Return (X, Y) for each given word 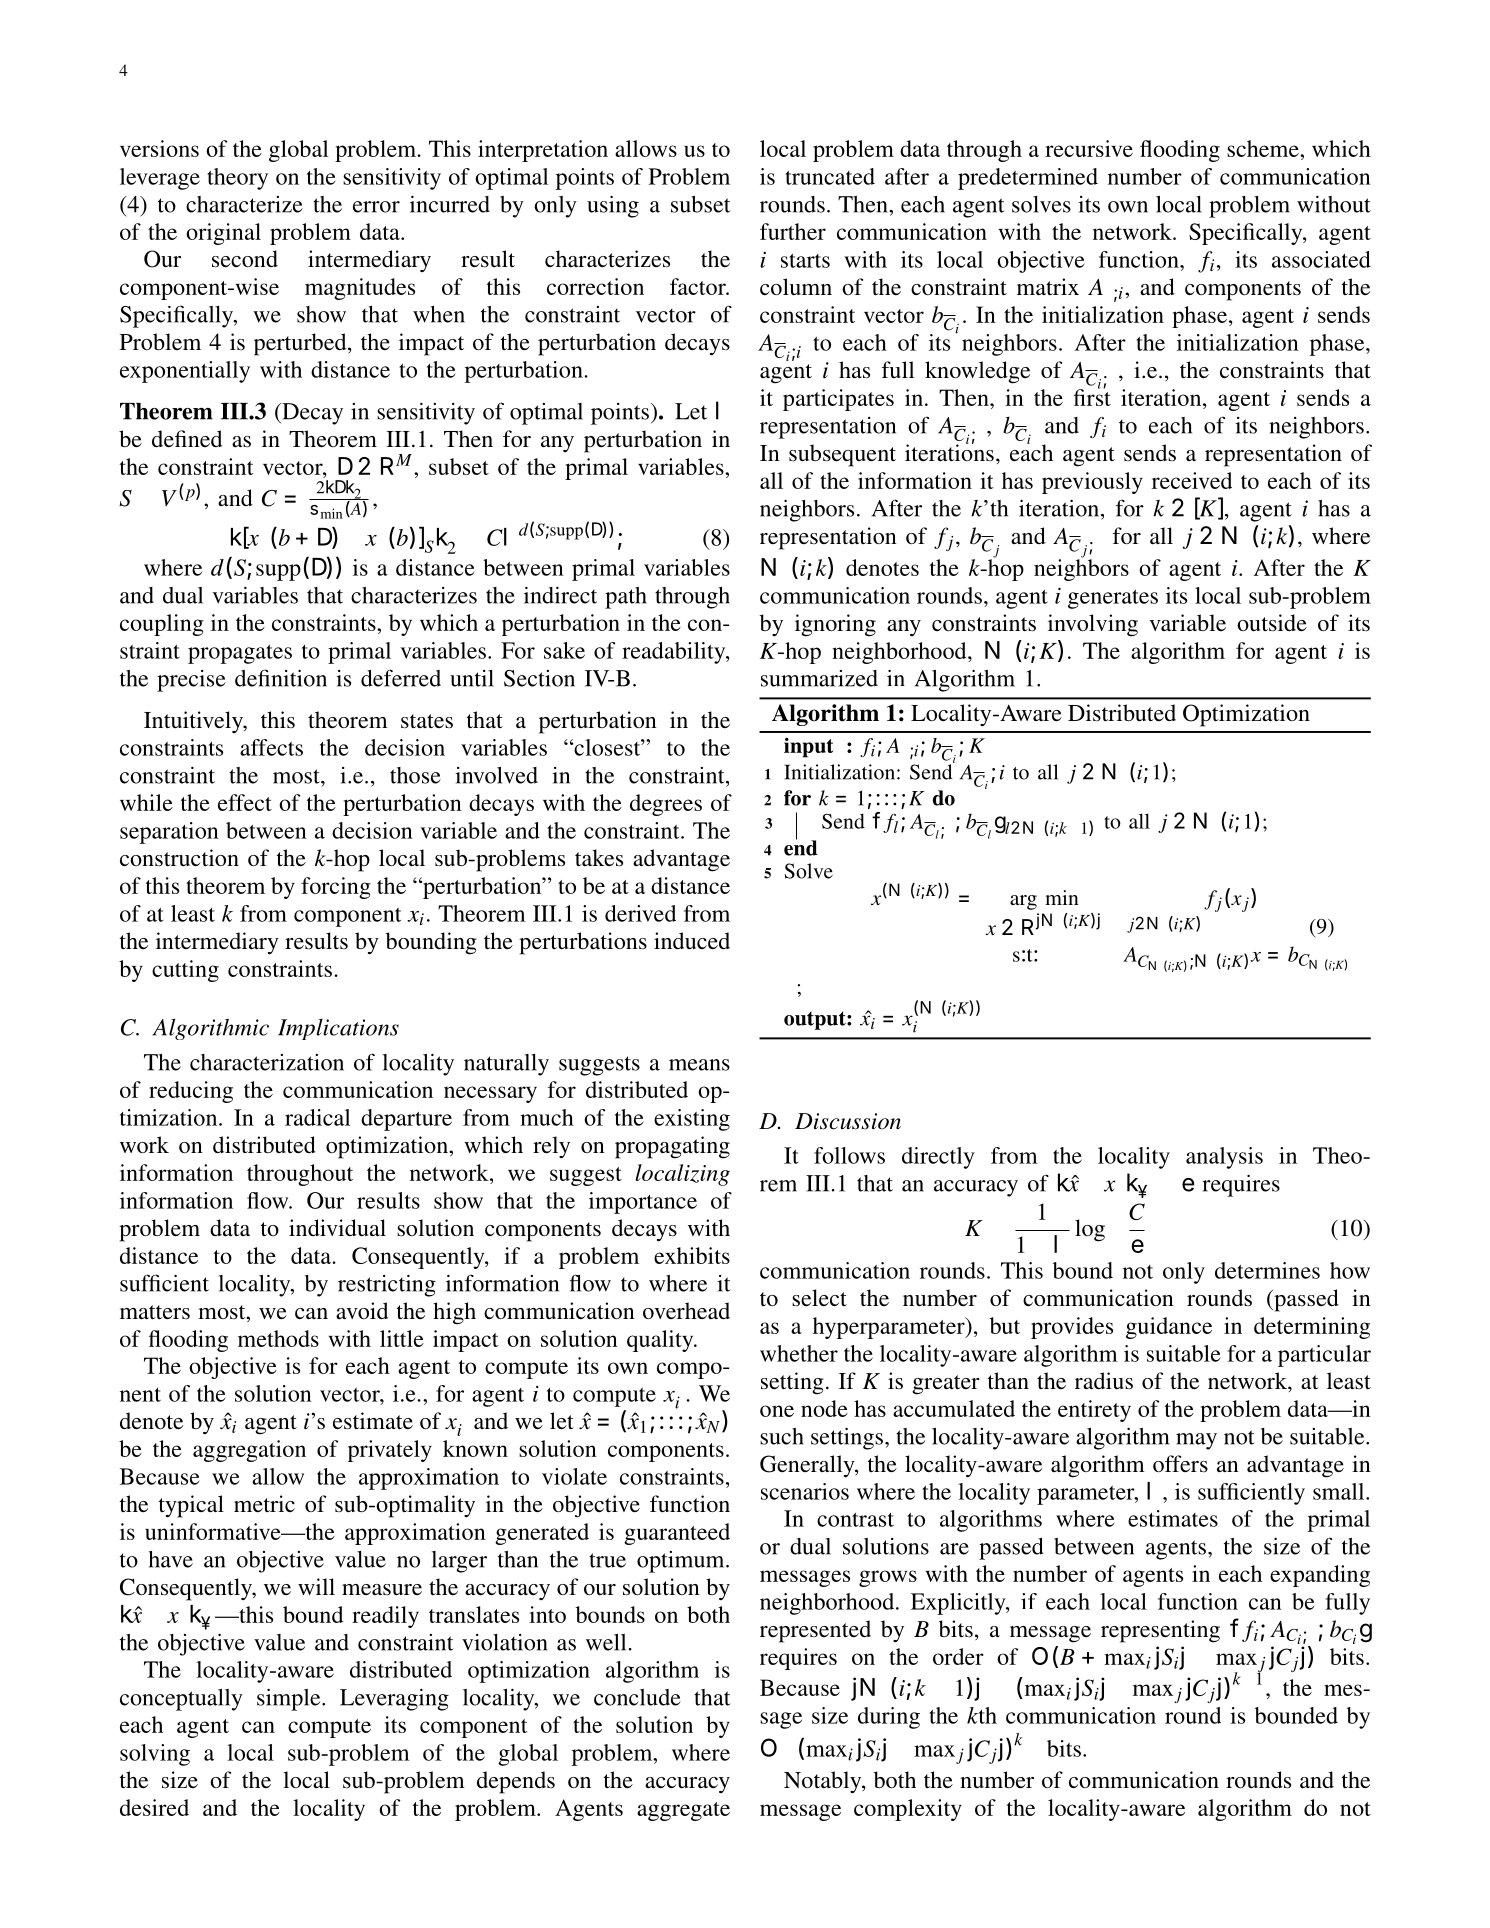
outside (1272, 623)
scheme (1264, 148)
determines (1267, 1270)
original (223, 234)
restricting (387, 1285)
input (809, 747)
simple (290, 1699)
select (819, 1298)
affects (271, 747)
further (793, 231)
